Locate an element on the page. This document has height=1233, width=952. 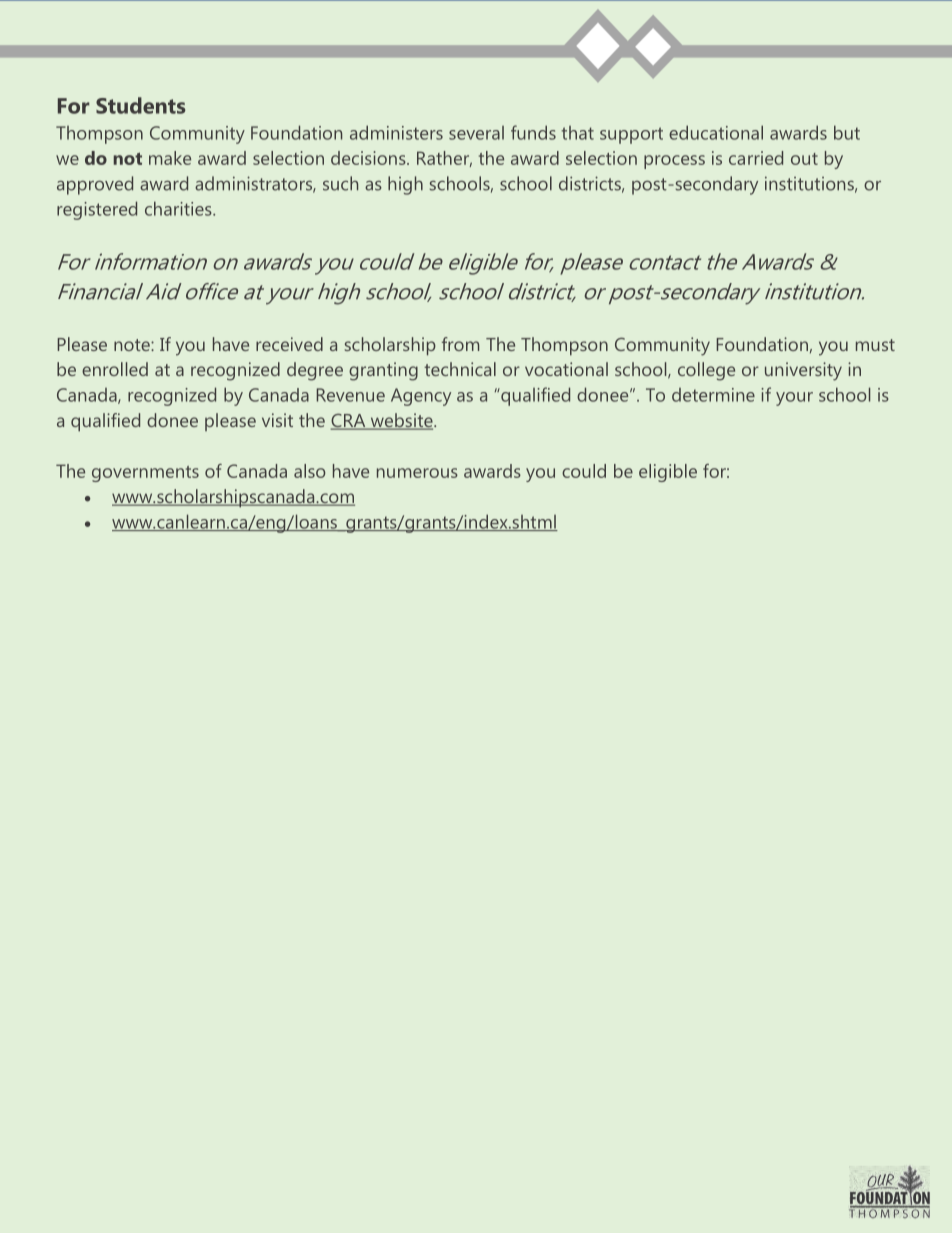
numerous is located at coordinates (417, 473).
